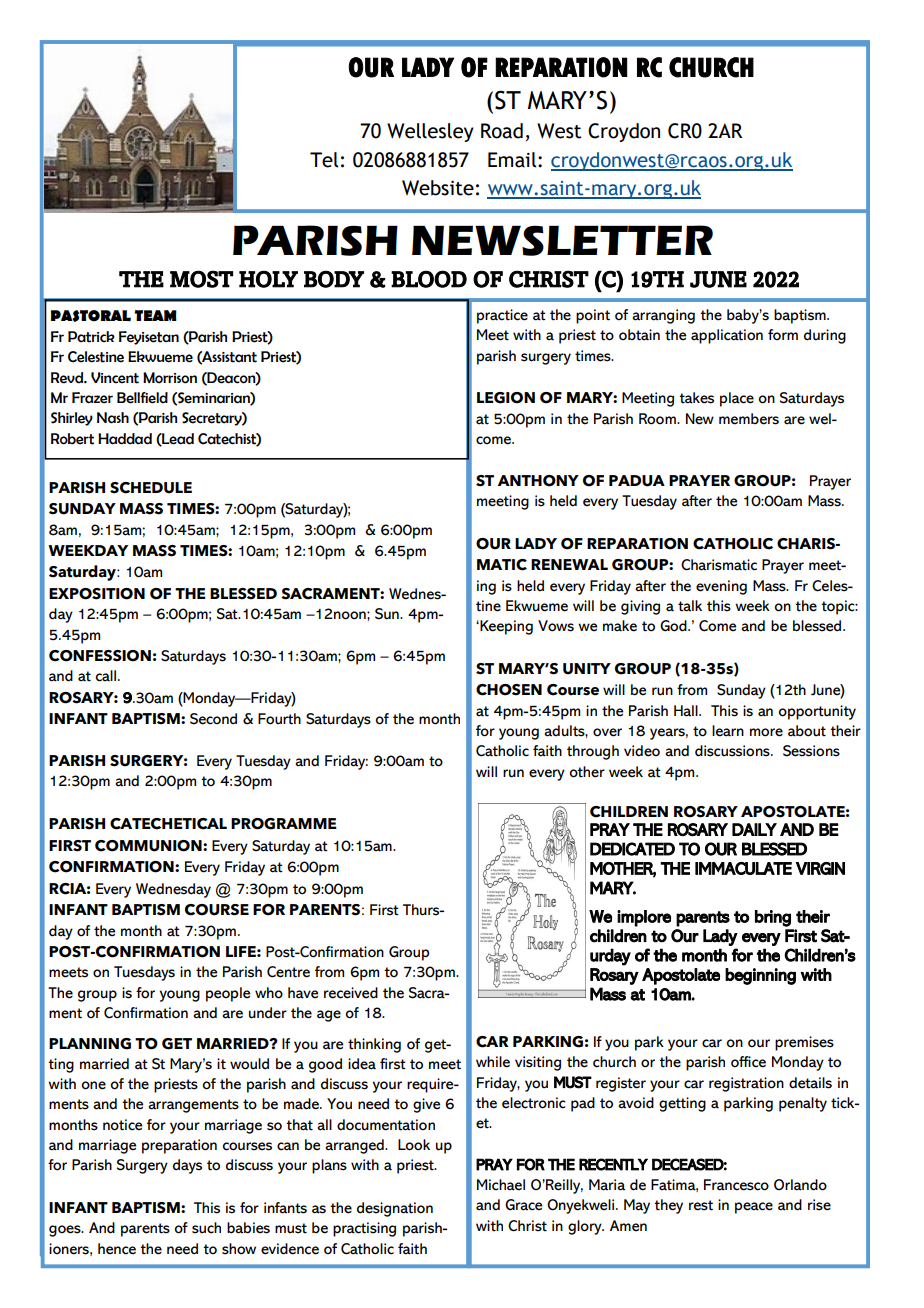 The height and width of the screenshot is (1308, 924). Describe the element at coordinates (201, 279) in the screenshot. I see `MOST` at that location.
